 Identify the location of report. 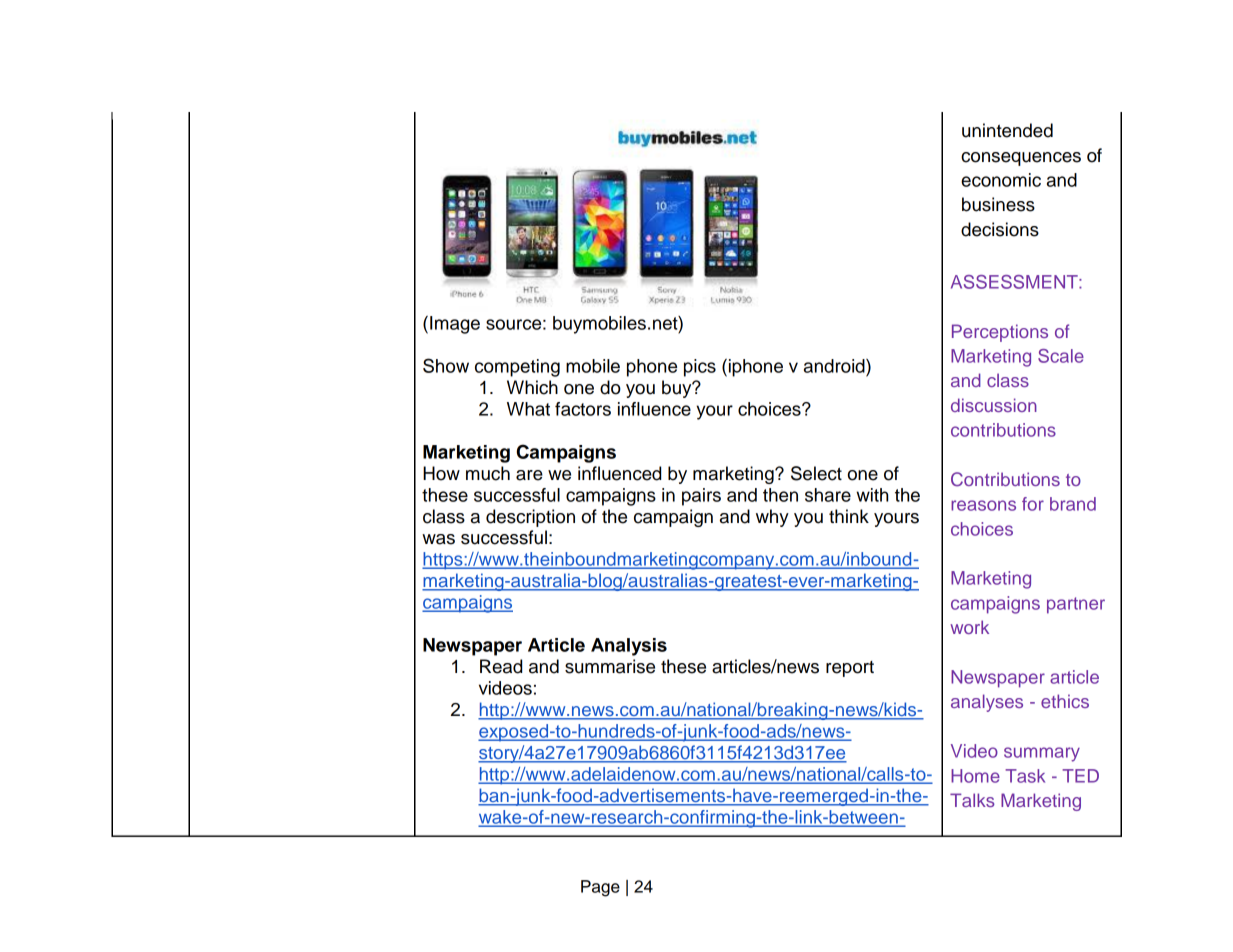
(850, 669).
